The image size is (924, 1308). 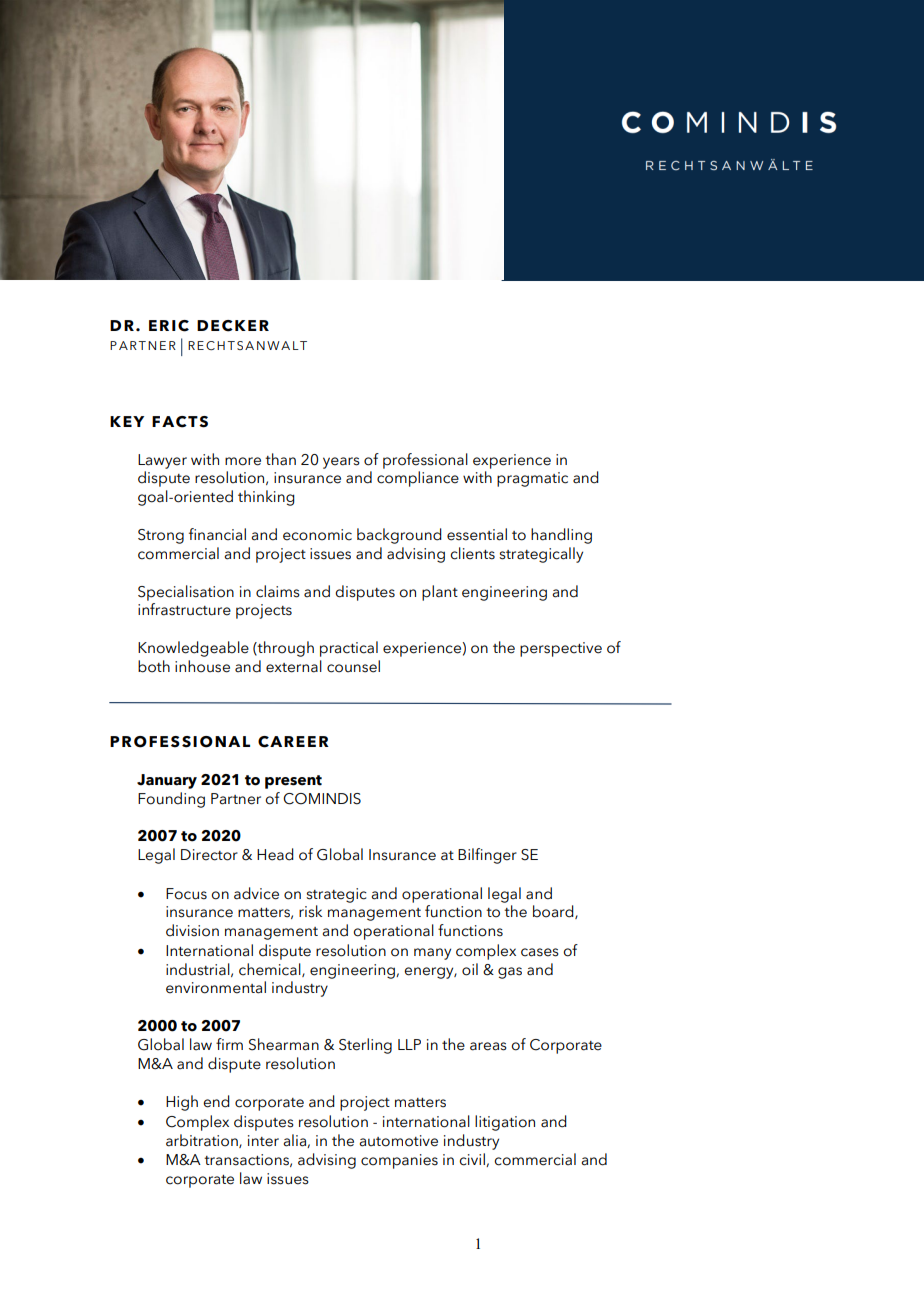 I want to click on January, so click(x=167, y=781).
